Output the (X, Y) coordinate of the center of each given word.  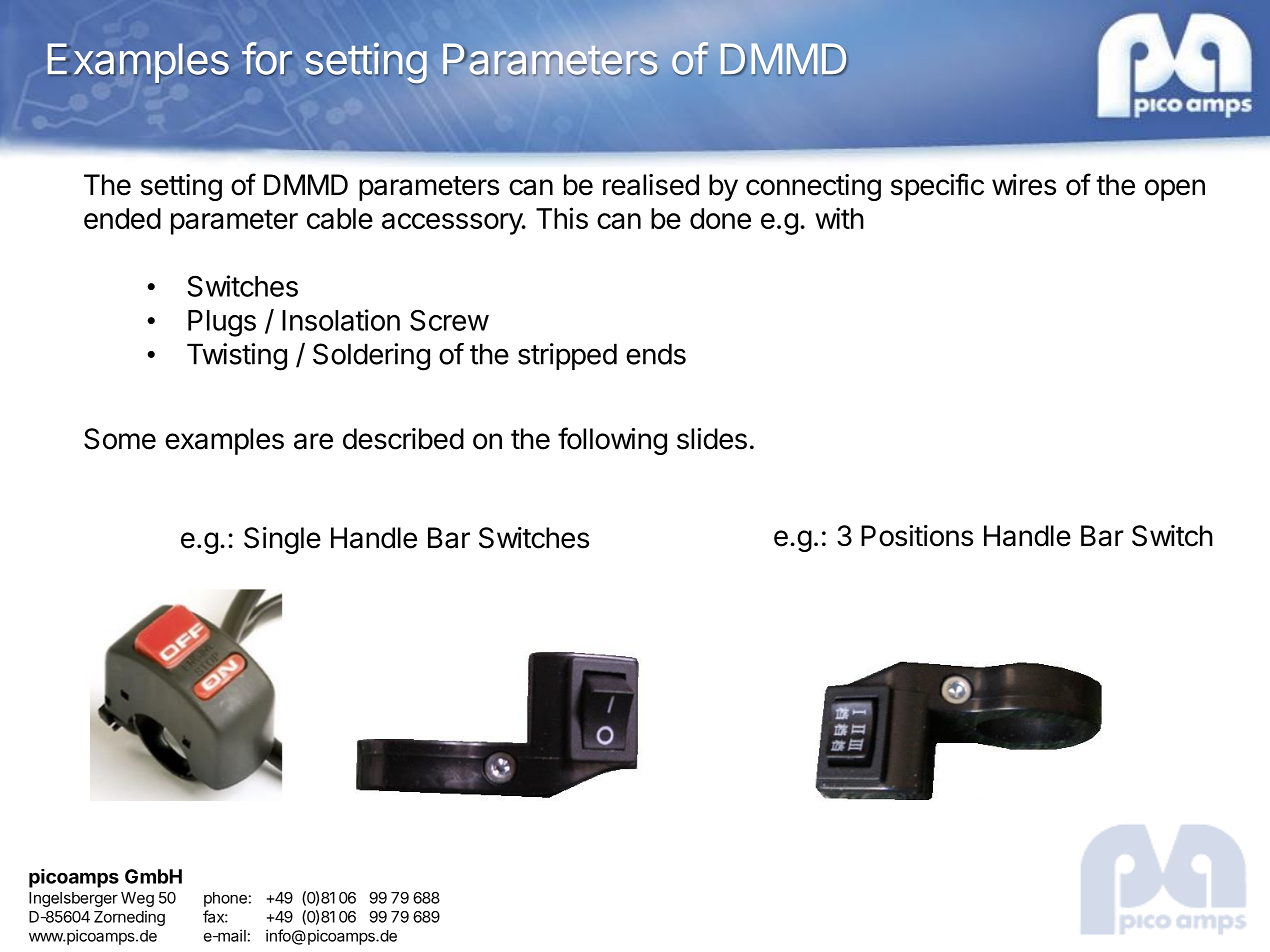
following (612, 441)
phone (225, 899)
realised (651, 185)
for (267, 58)
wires (1024, 185)
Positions (917, 536)
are (313, 441)
